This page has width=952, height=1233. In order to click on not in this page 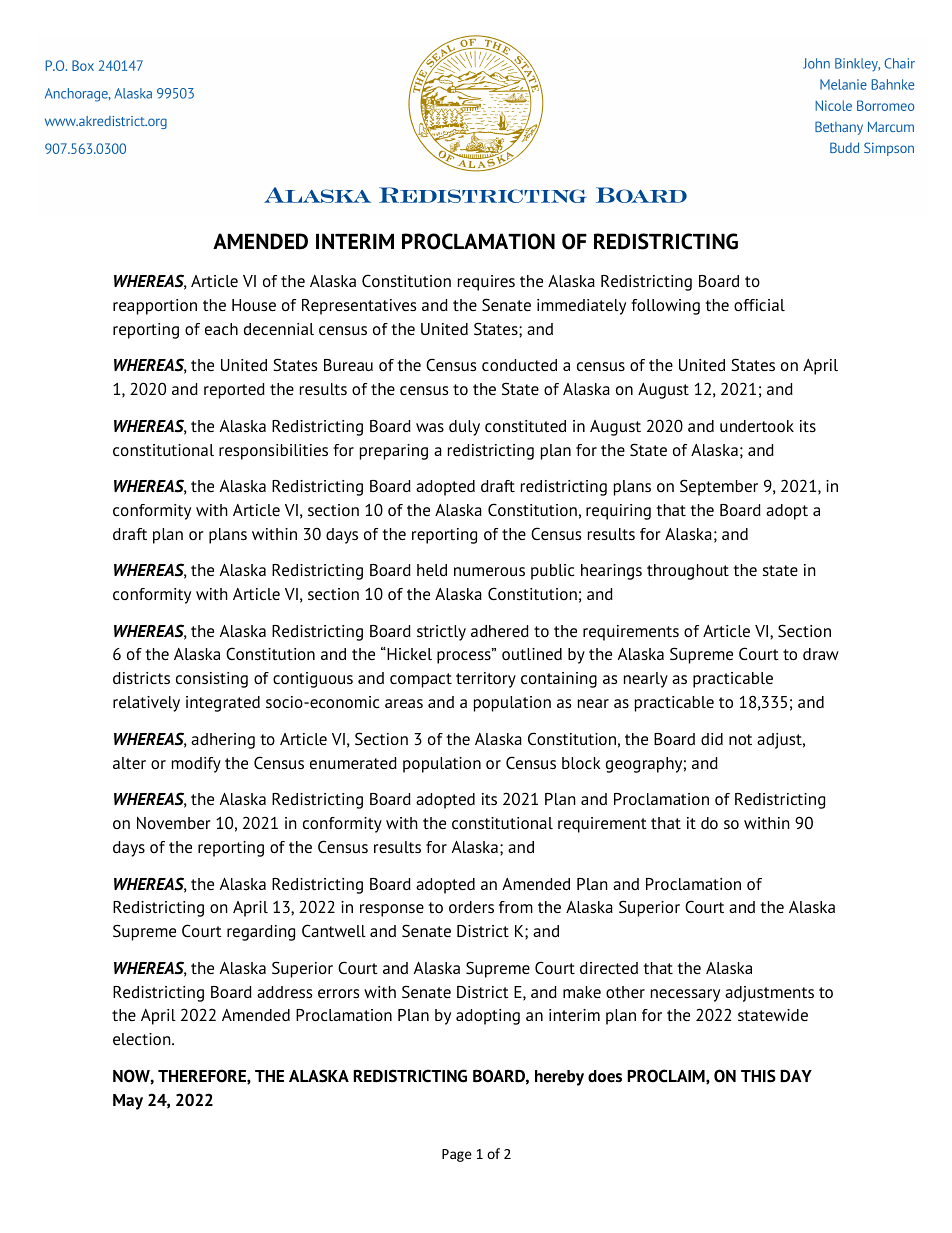, I will do `click(740, 739)`.
